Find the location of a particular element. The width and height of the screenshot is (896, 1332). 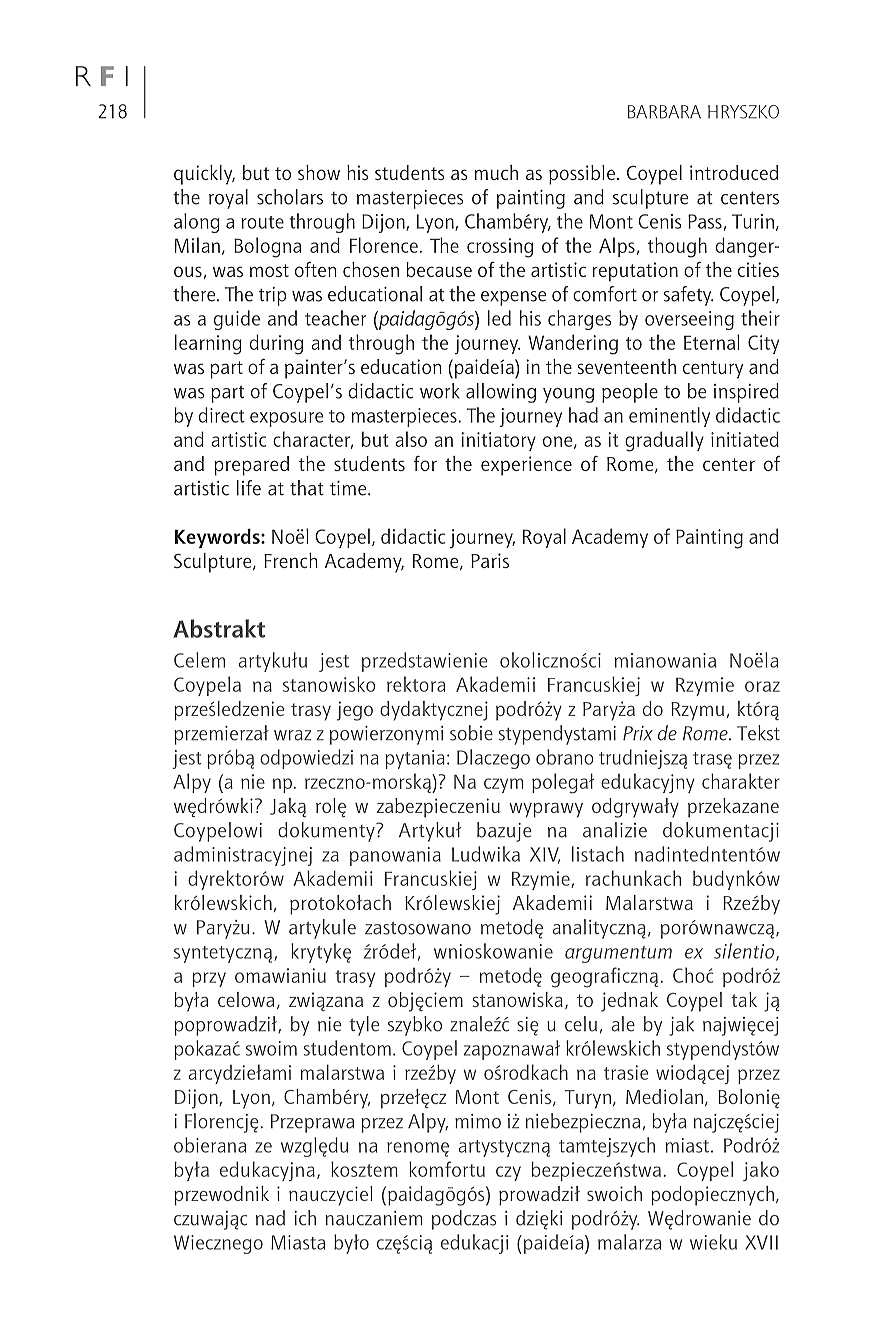

much is located at coordinates (496, 172).
